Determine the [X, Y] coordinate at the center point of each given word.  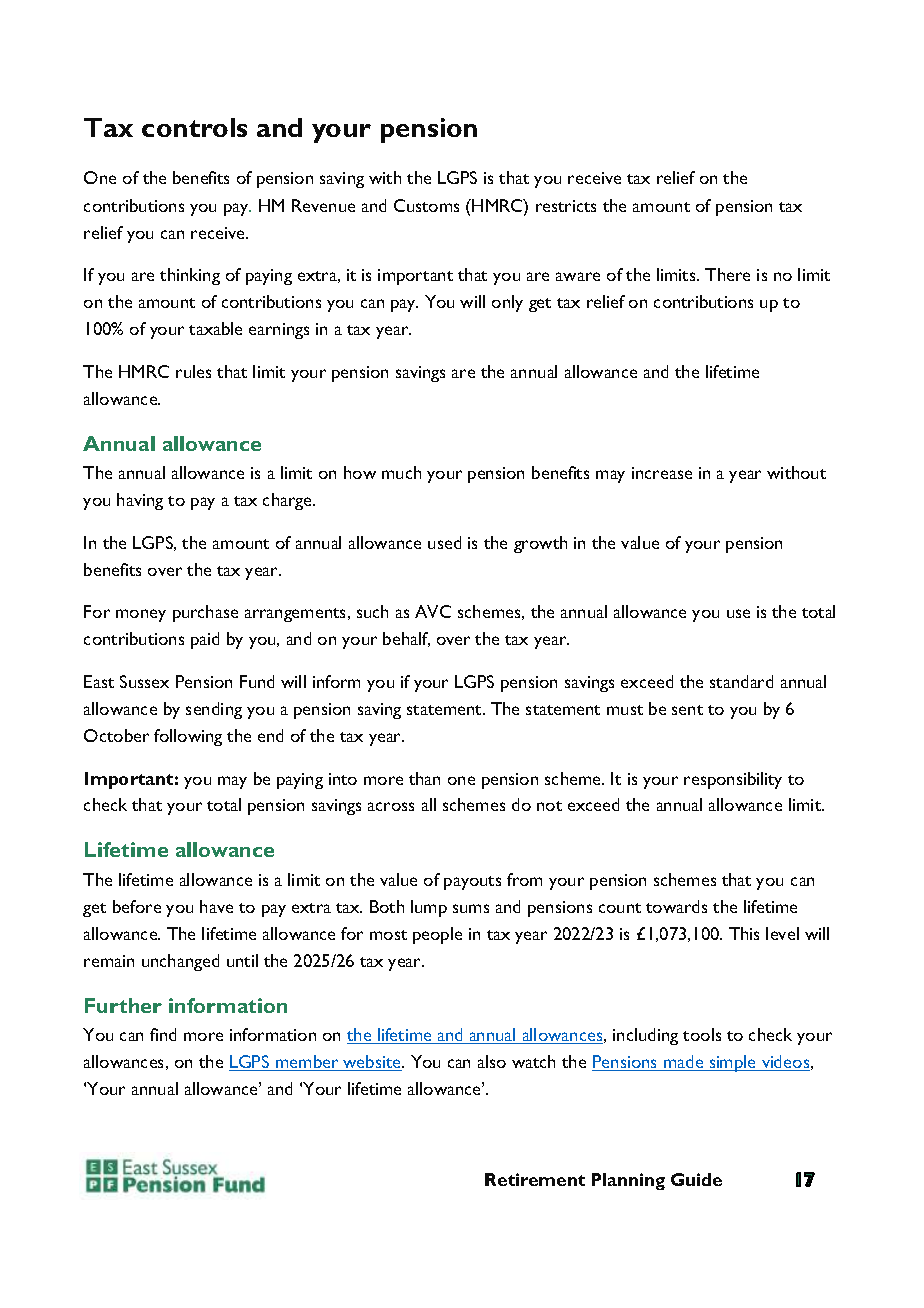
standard [741, 681]
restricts [566, 206]
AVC [433, 611]
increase [662, 473]
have [216, 906]
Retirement [535, 1179]
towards [676, 906]
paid [205, 640]
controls [194, 127]
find [163, 1034]
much [401, 472]
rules [193, 371]
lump [429, 908]
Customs [426, 205]
